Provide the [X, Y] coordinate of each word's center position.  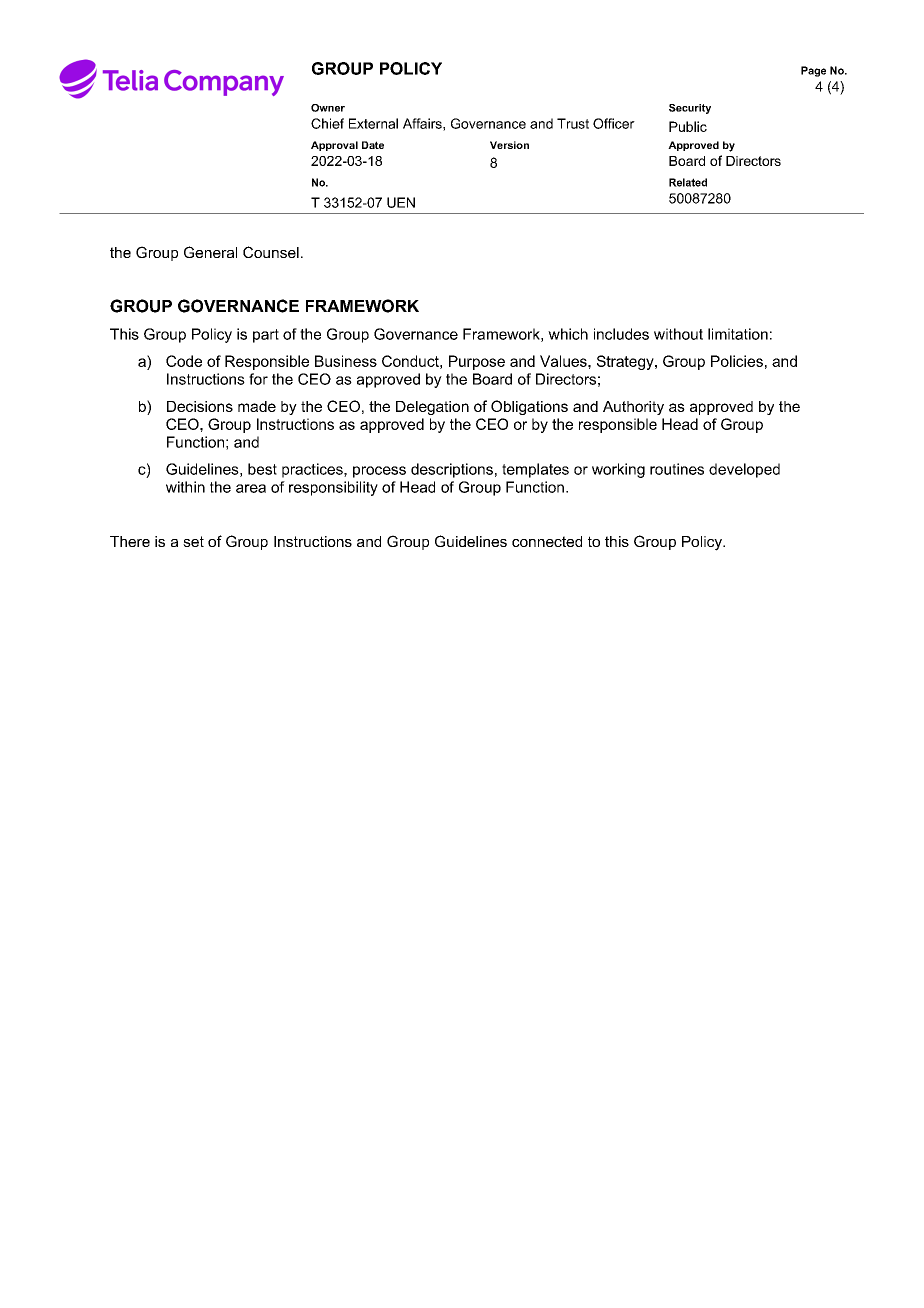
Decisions [200, 406]
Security [690, 109]
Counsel [271, 252]
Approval [334, 146]
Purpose [477, 362]
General [210, 252]
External [373, 123]
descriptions [452, 470]
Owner [328, 108]
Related [688, 182]
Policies [737, 361]
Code [184, 361]
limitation [738, 334]
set [193, 541]
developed [744, 470]
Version [509, 145]
